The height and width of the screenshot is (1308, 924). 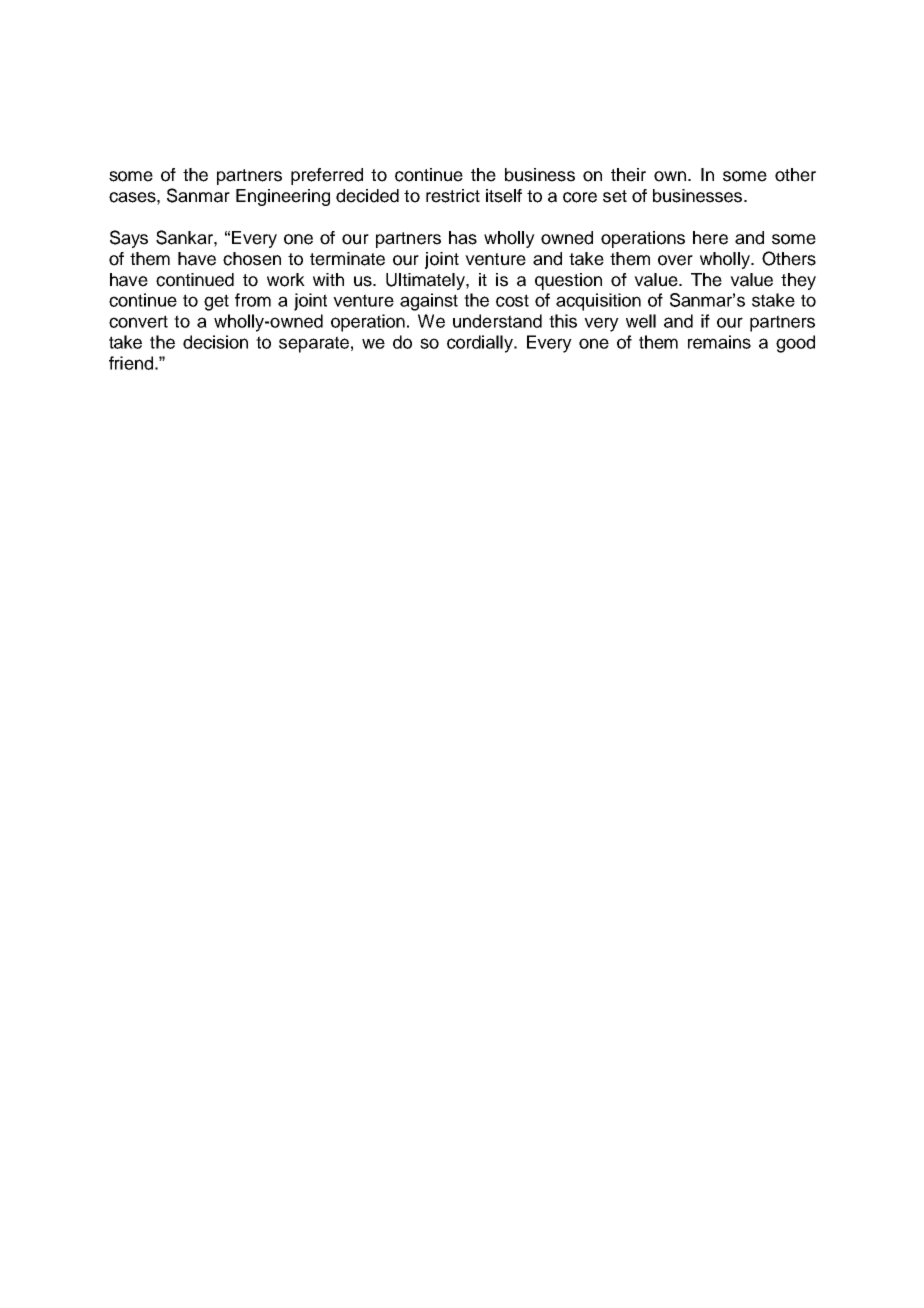 What do you see at coordinates (598, 302) in the screenshot?
I see `acquisition` at bounding box center [598, 302].
